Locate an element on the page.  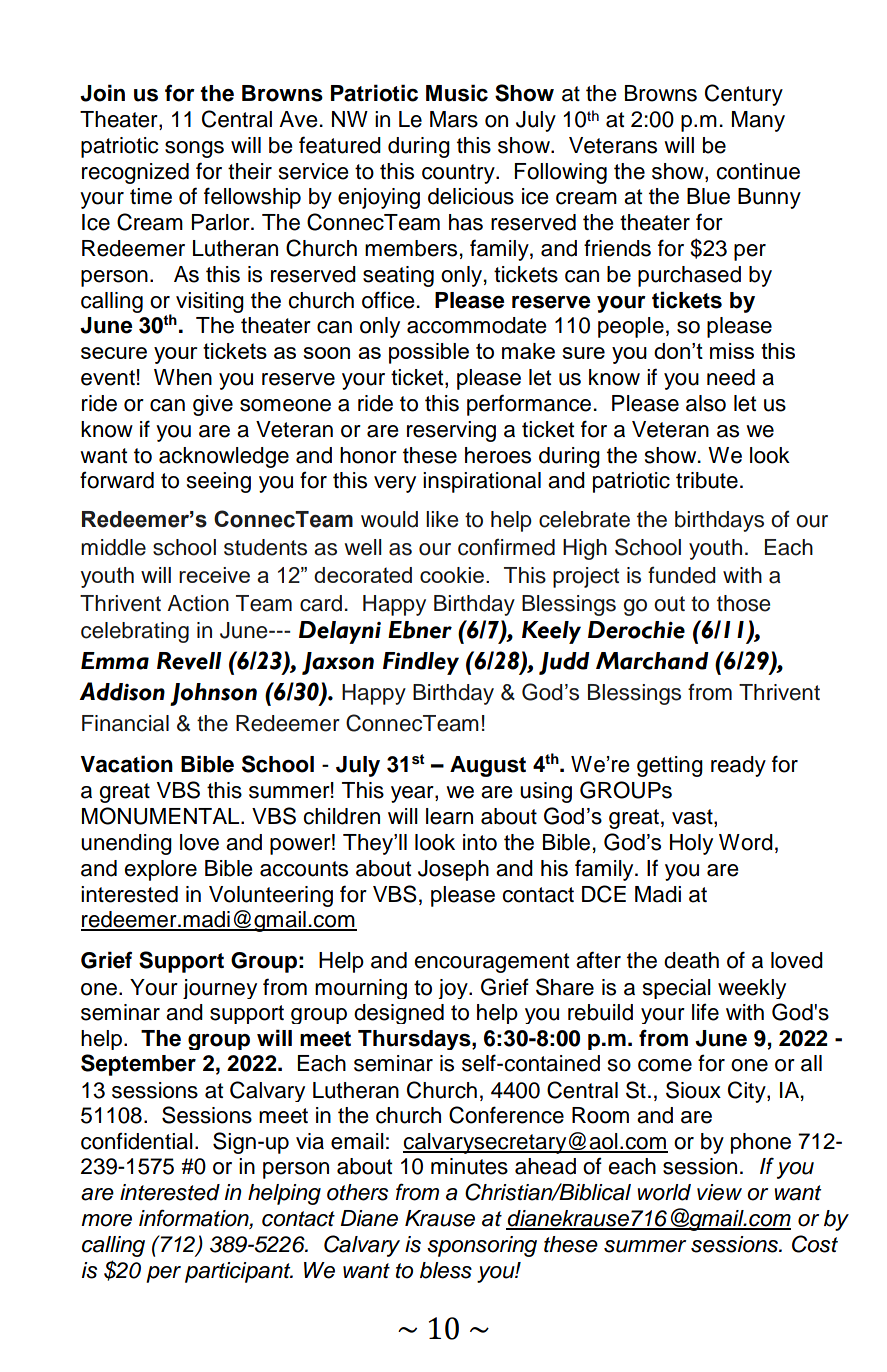
Findley is located at coordinates (421, 663).
